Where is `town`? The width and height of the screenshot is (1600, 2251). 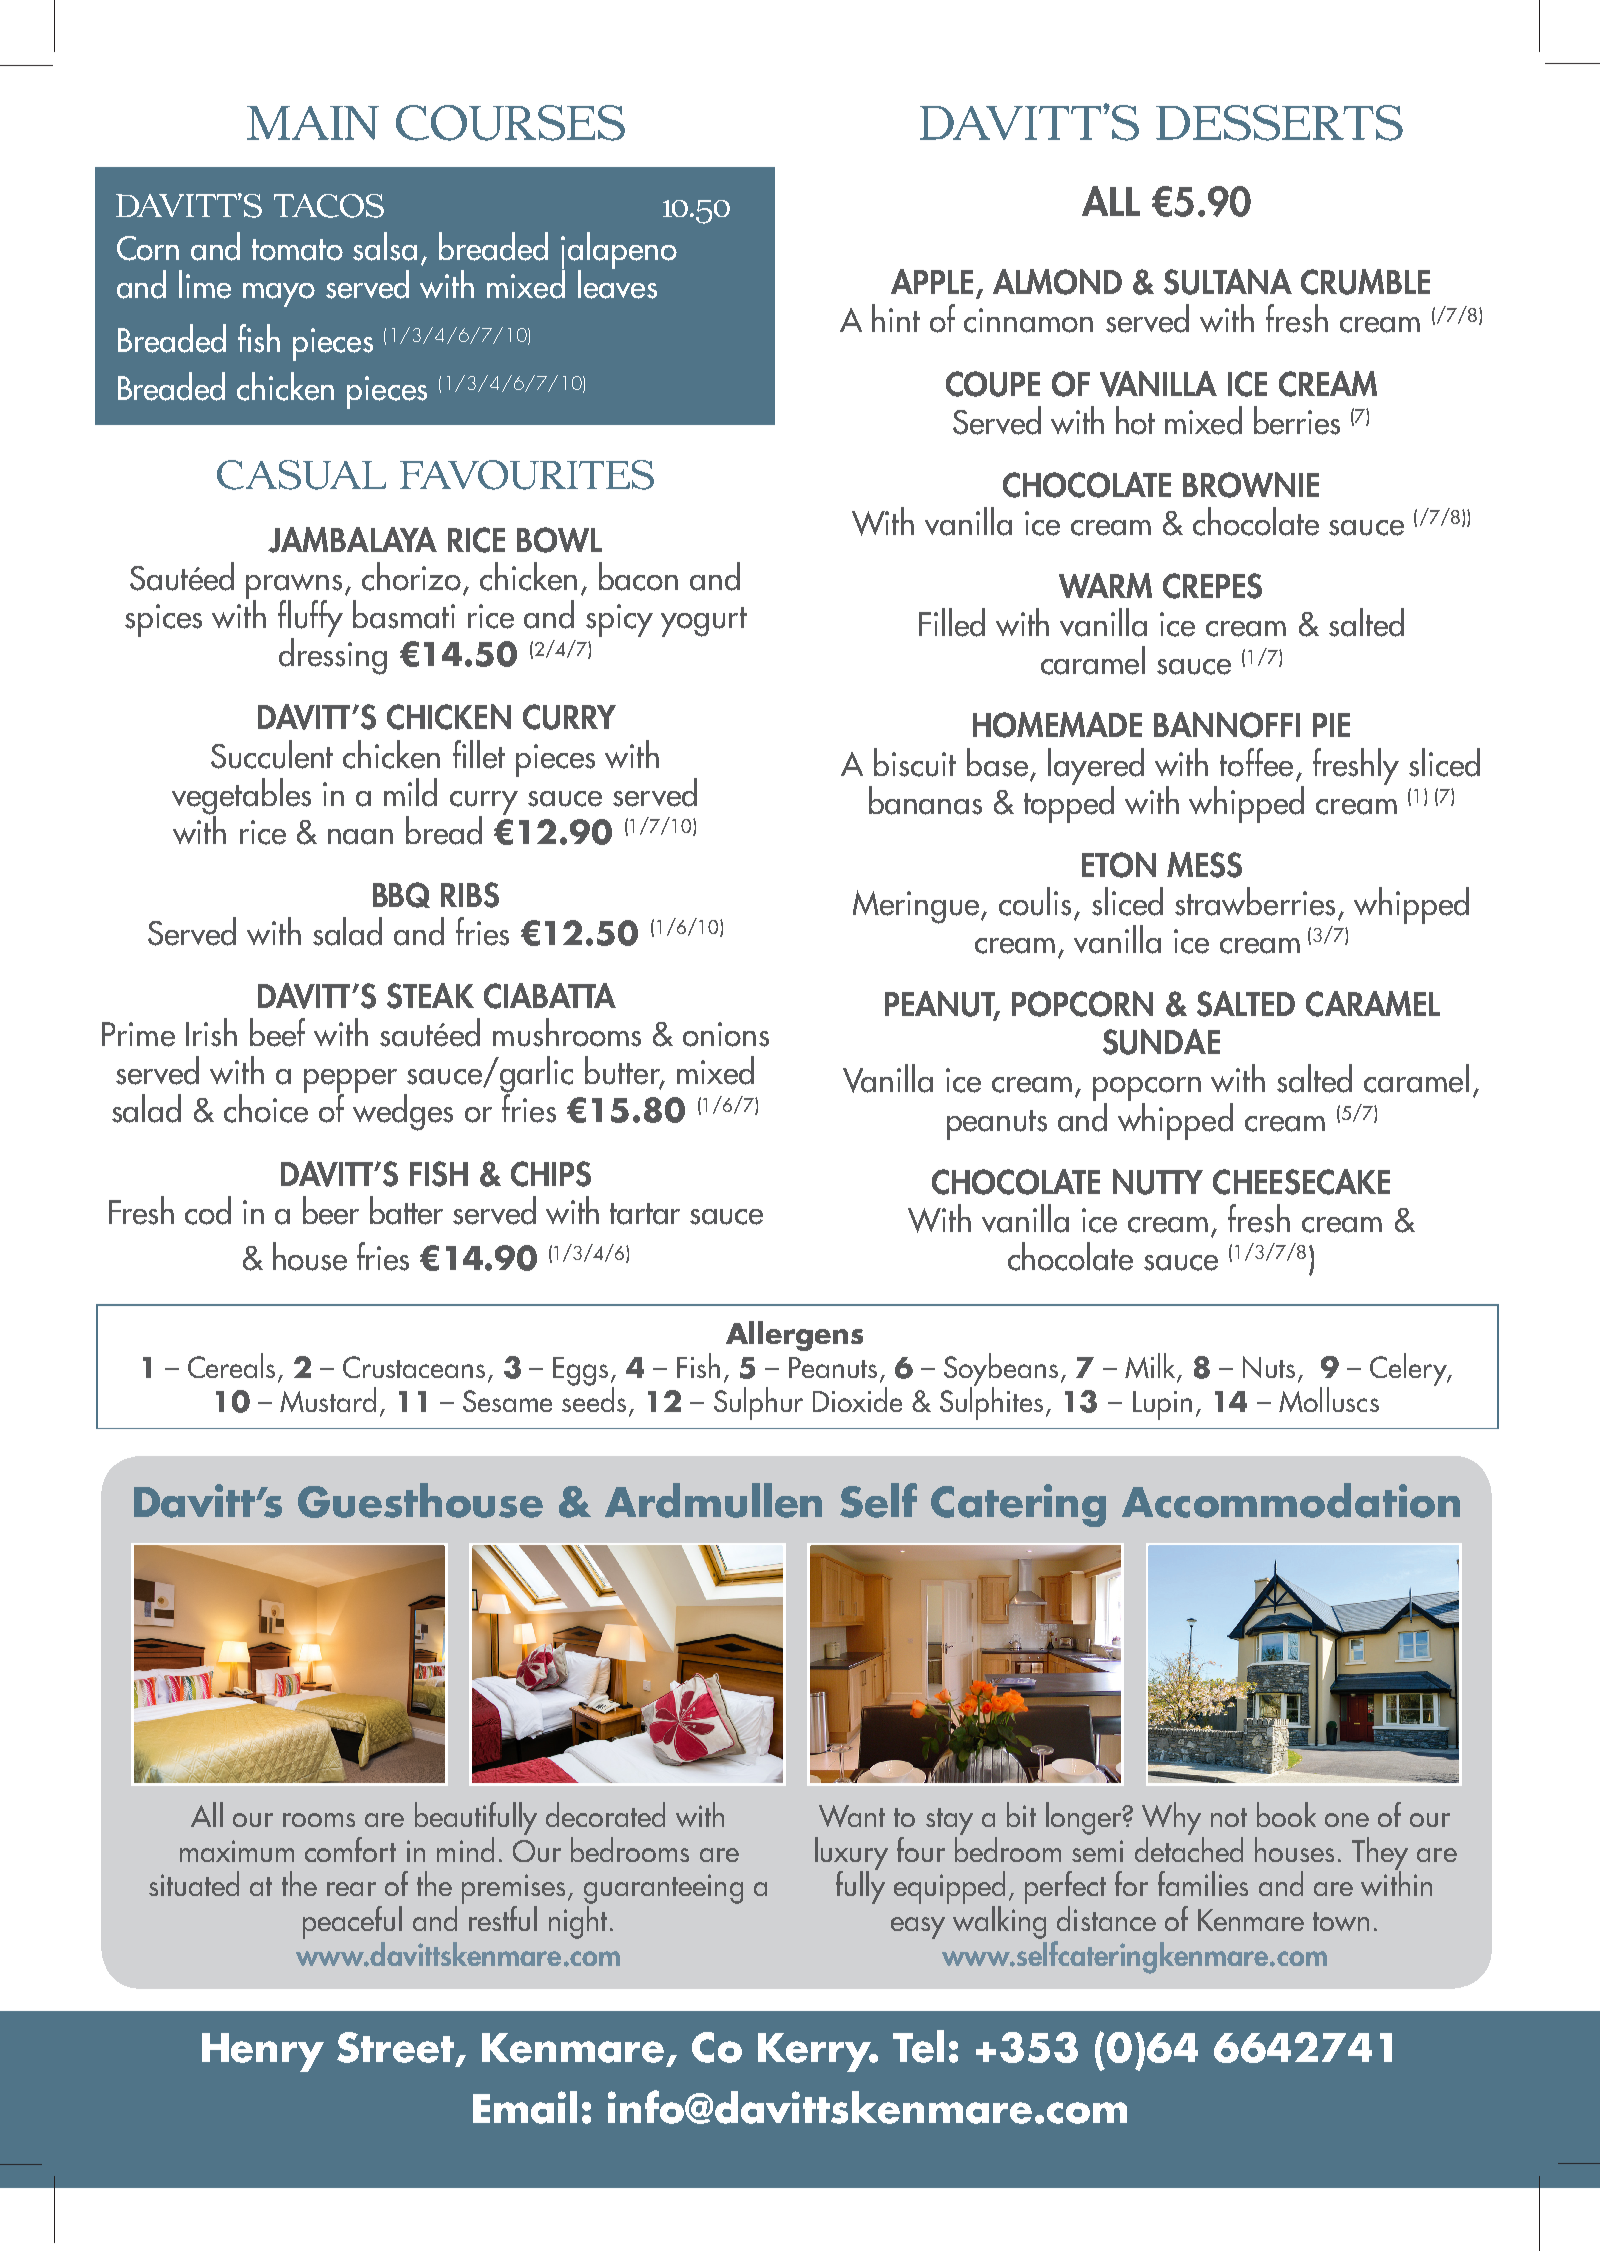
town is located at coordinates (1341, 1921).
